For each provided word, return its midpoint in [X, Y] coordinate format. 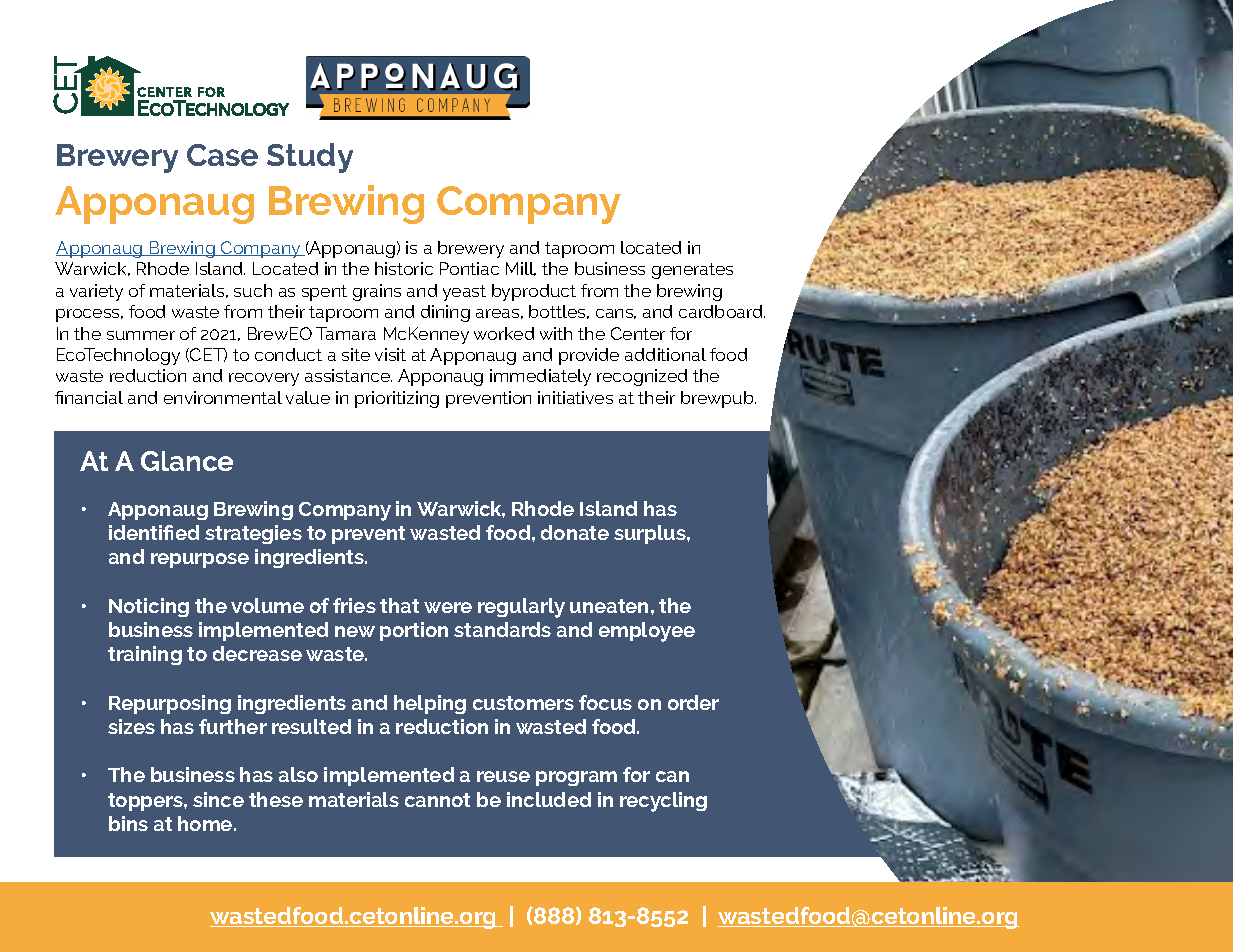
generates [692, 271]
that [399, 605]
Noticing [149, 607]
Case [222, 155]
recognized [642, 377]
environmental [223, 397]
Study [310, 158]
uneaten [609, 606]
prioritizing [397, 399]
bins [128, 823]
